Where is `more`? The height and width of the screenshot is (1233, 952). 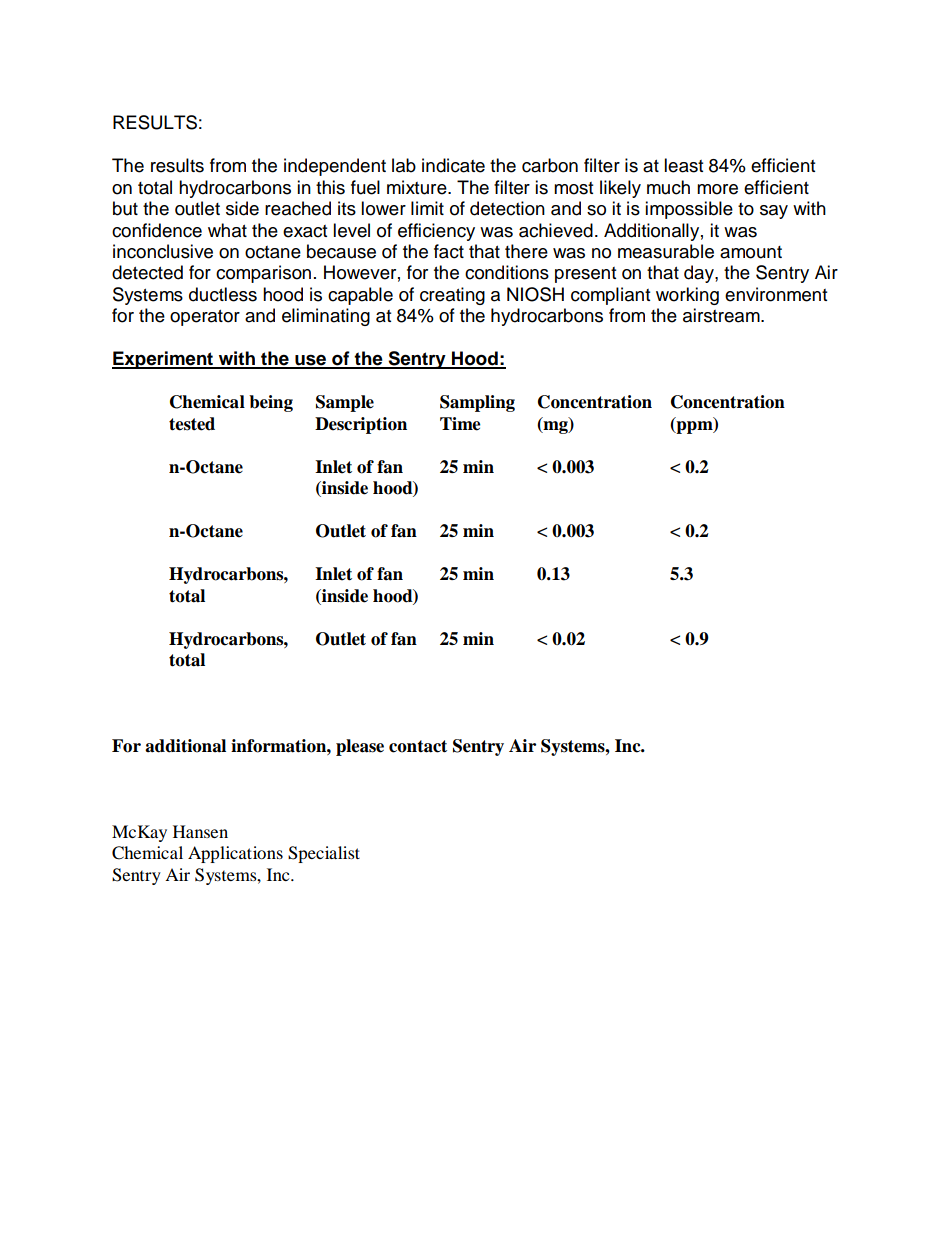 more is located at coordinates (717, 189).
